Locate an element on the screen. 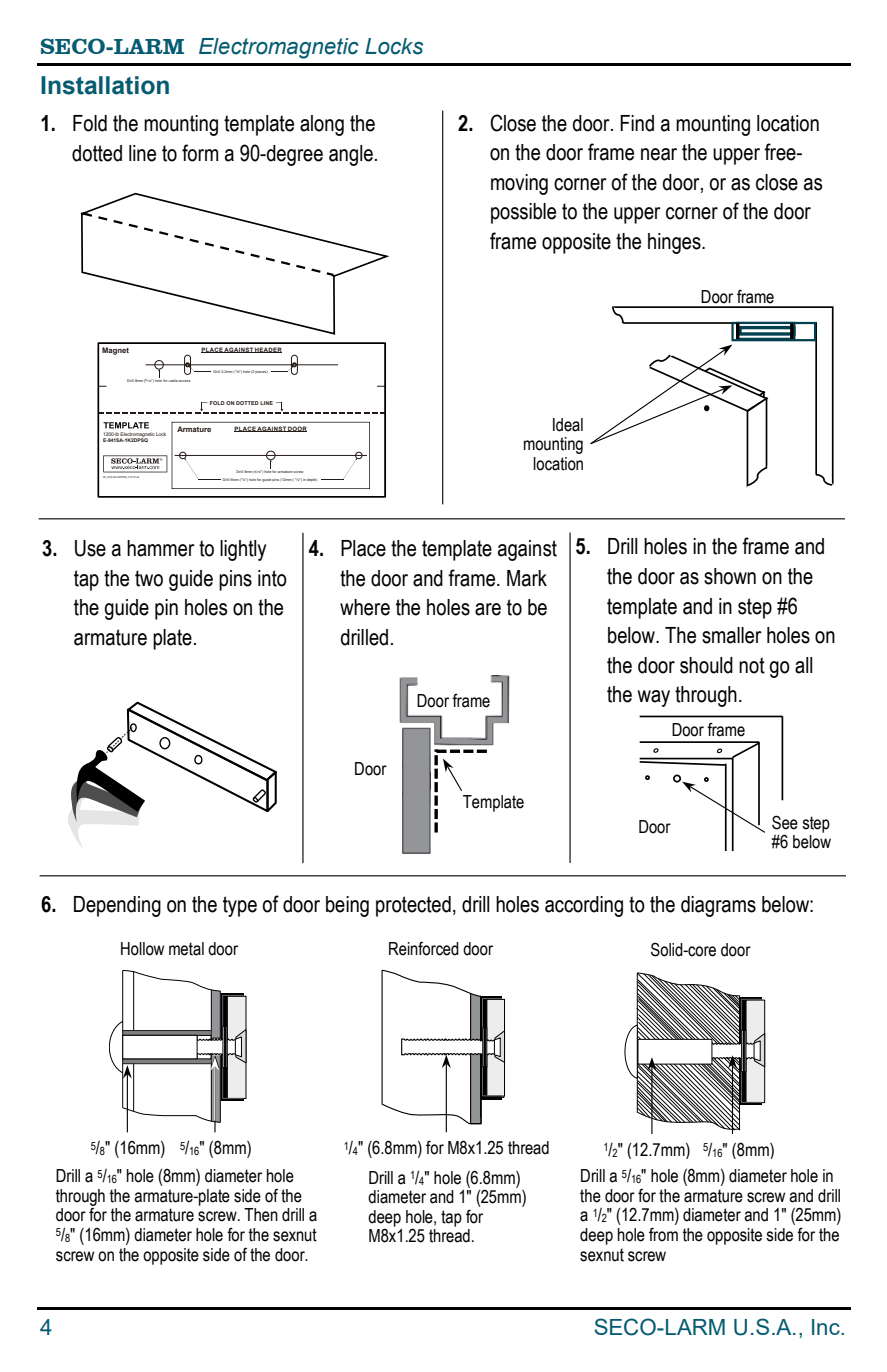 The height and width of the screenshot is (1372, 887). angle is located at coordinates (351, 155).
